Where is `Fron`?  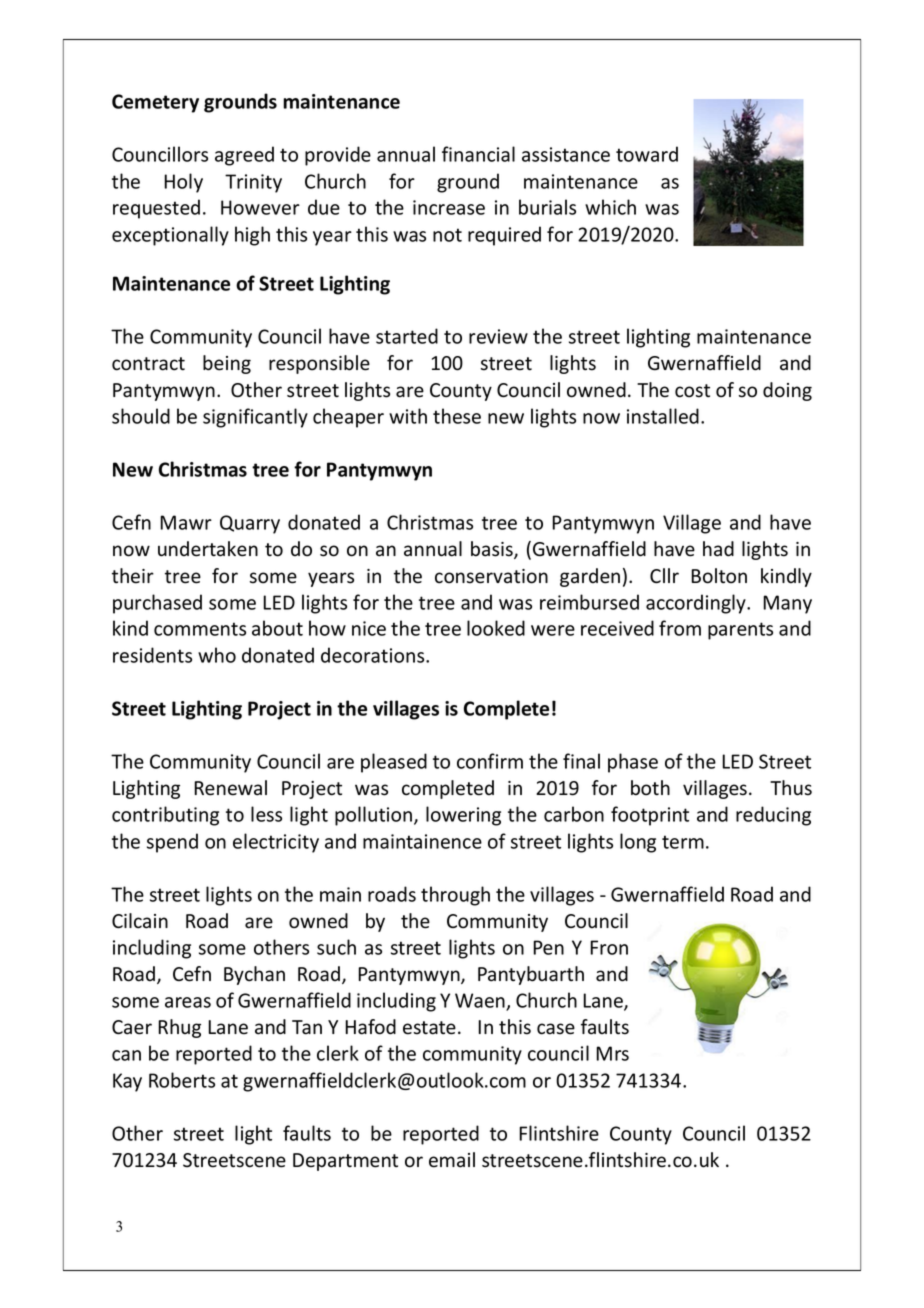
Fron is located at coordinates (609, 947).
